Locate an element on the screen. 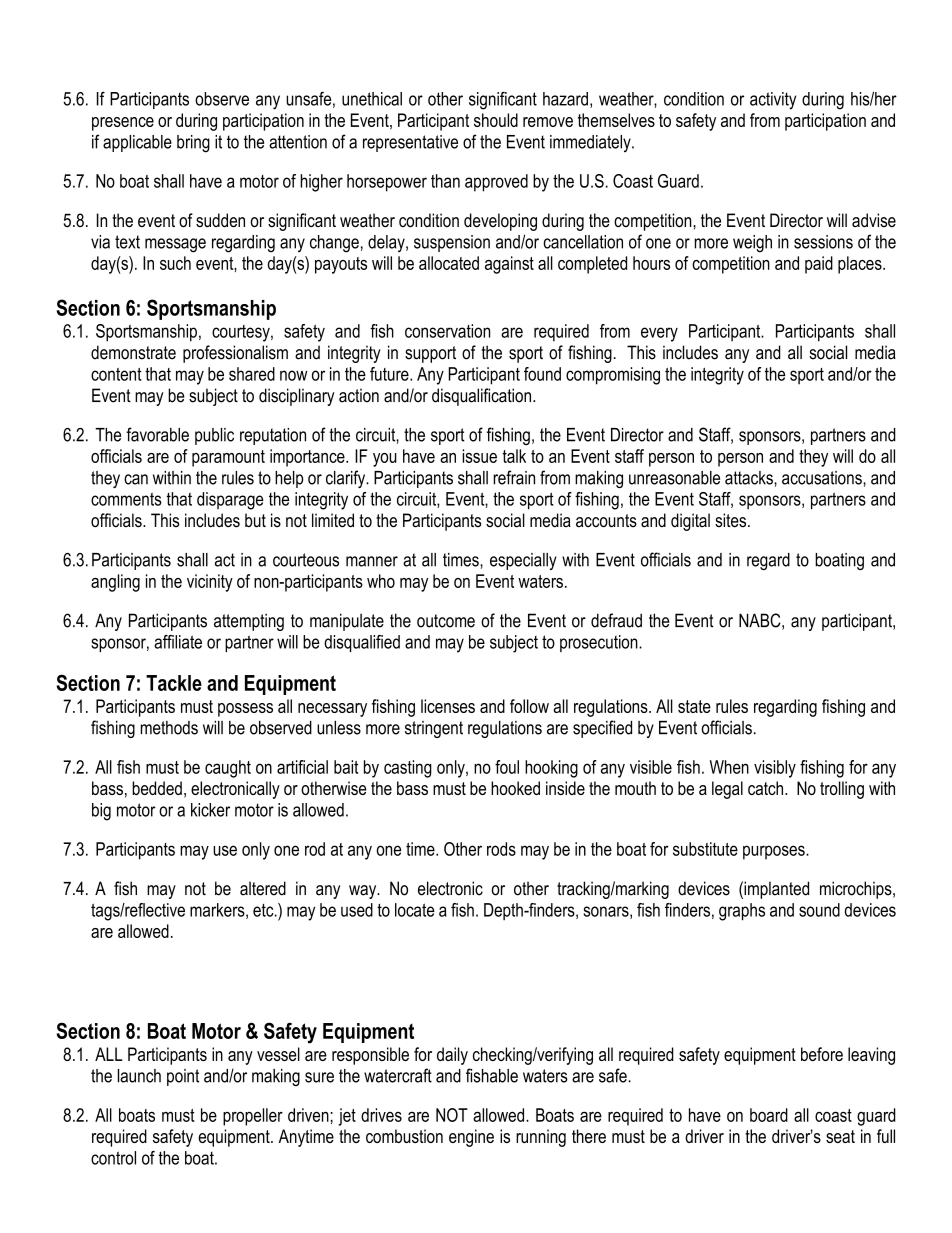  engine is located at coordinates (471, 1138).
